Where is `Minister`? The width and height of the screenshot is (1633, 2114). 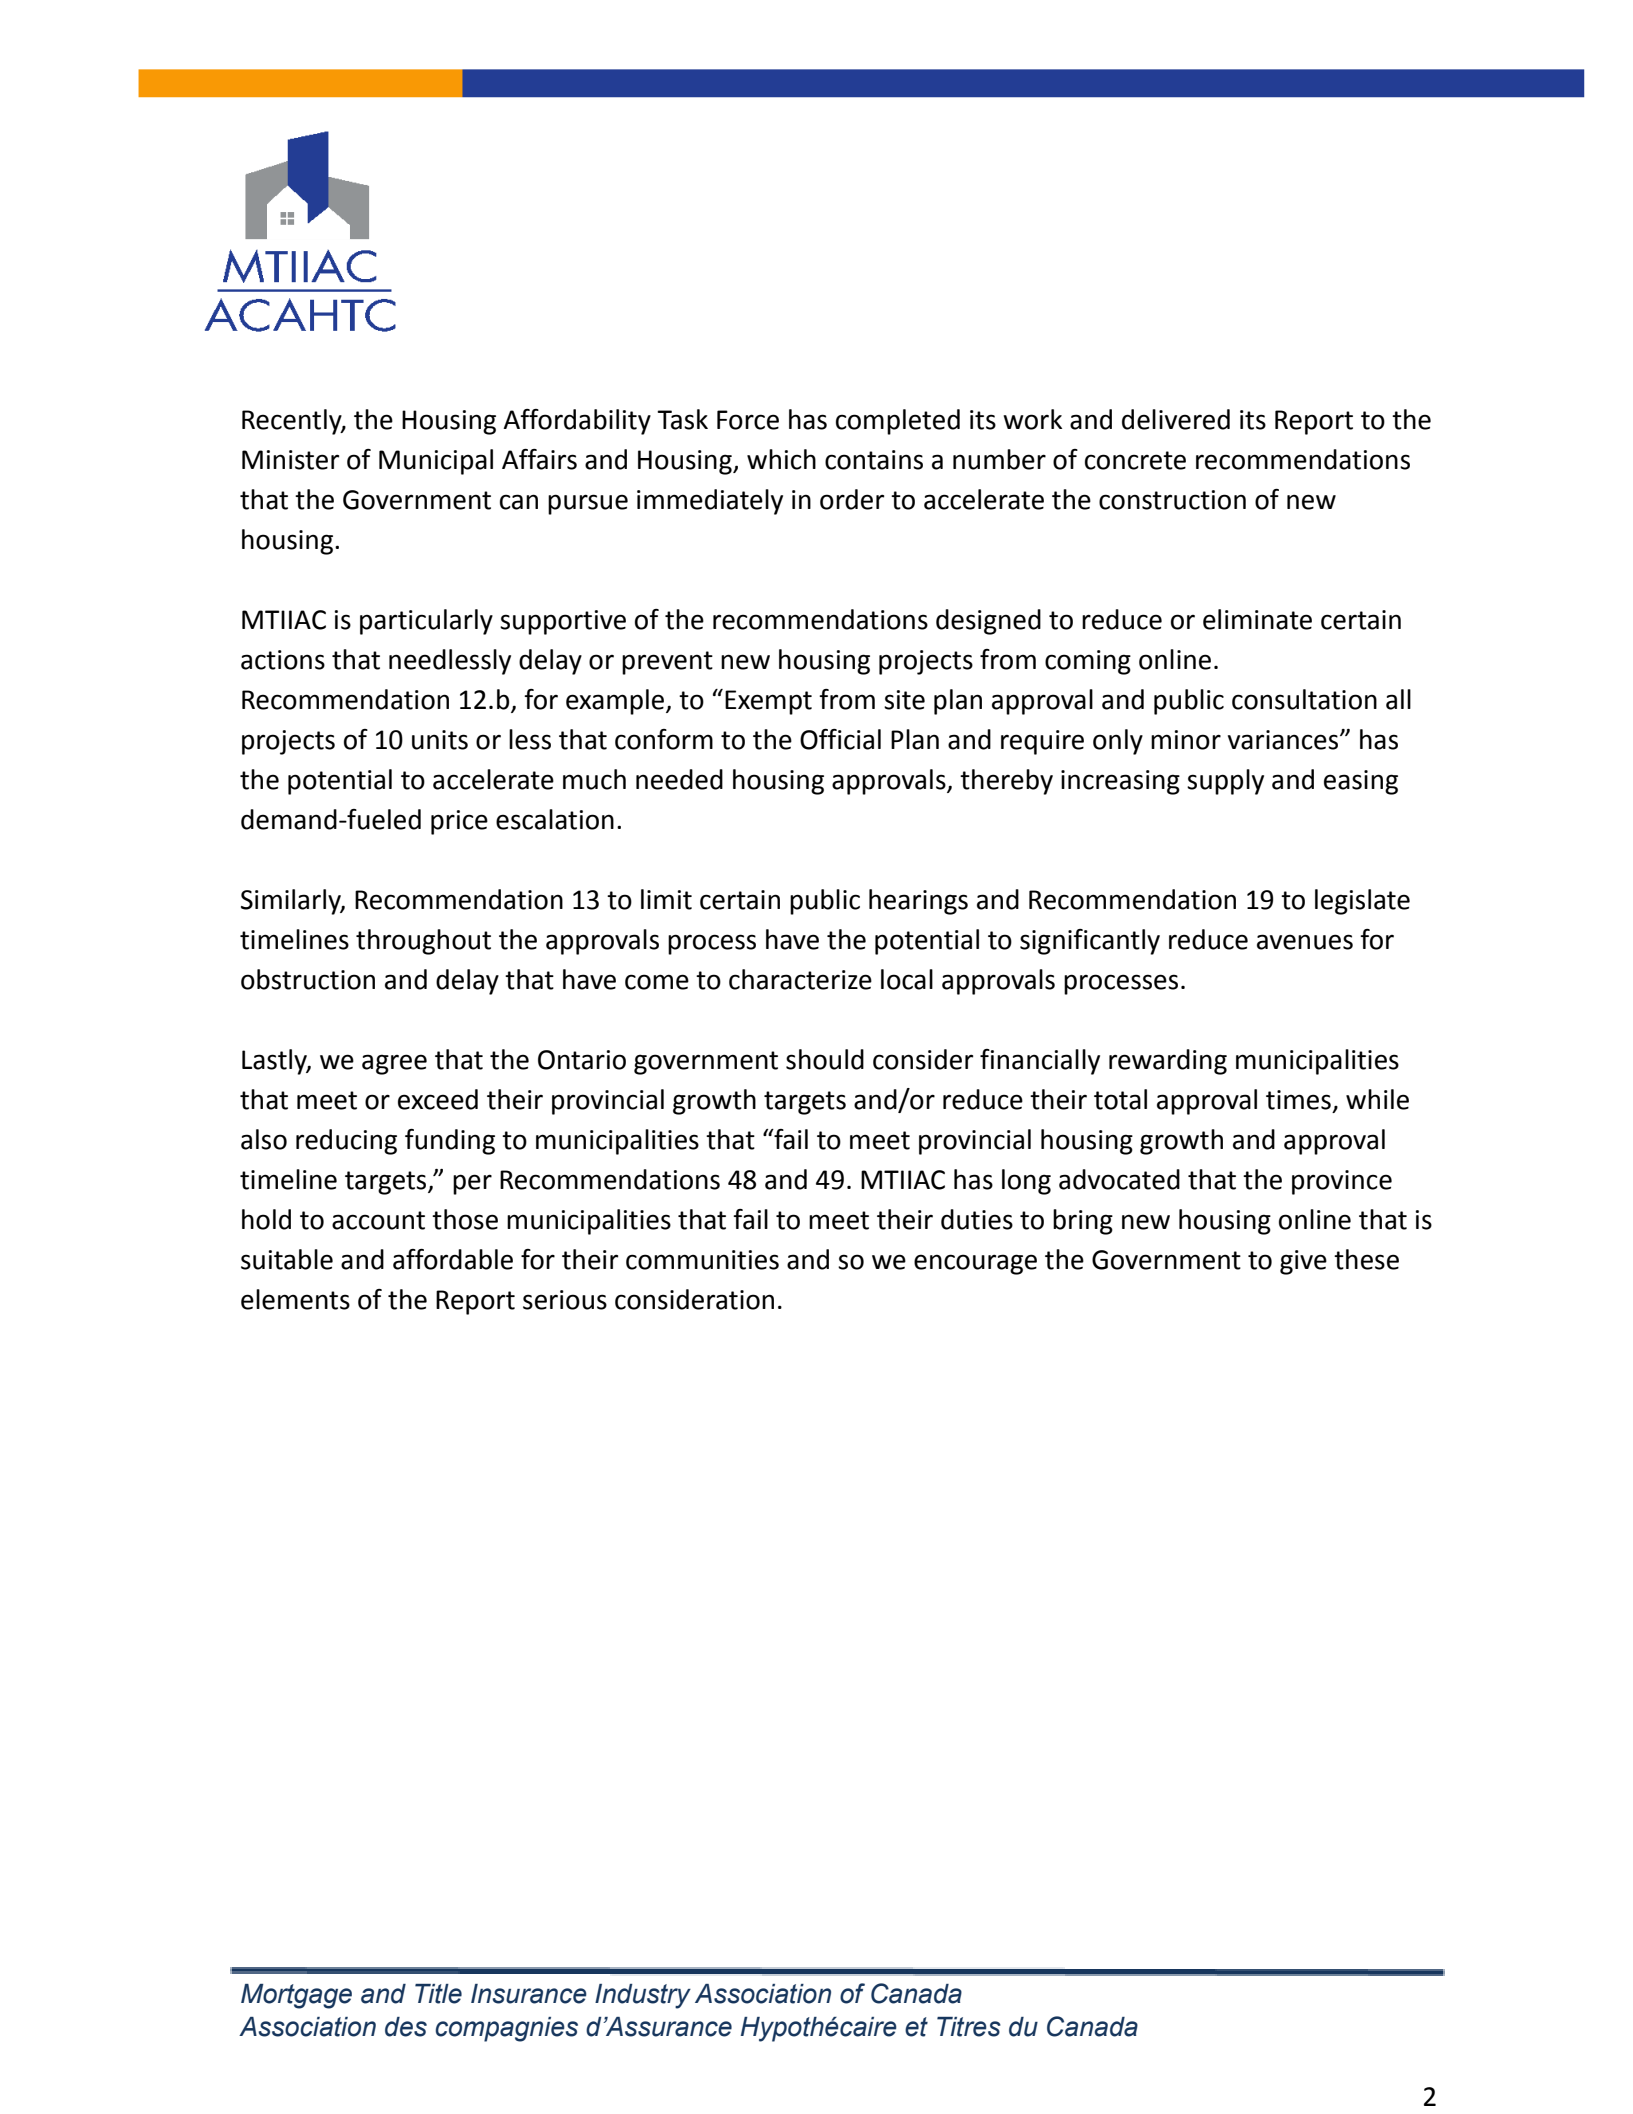
Minister is located at coordinates (290, 460).
